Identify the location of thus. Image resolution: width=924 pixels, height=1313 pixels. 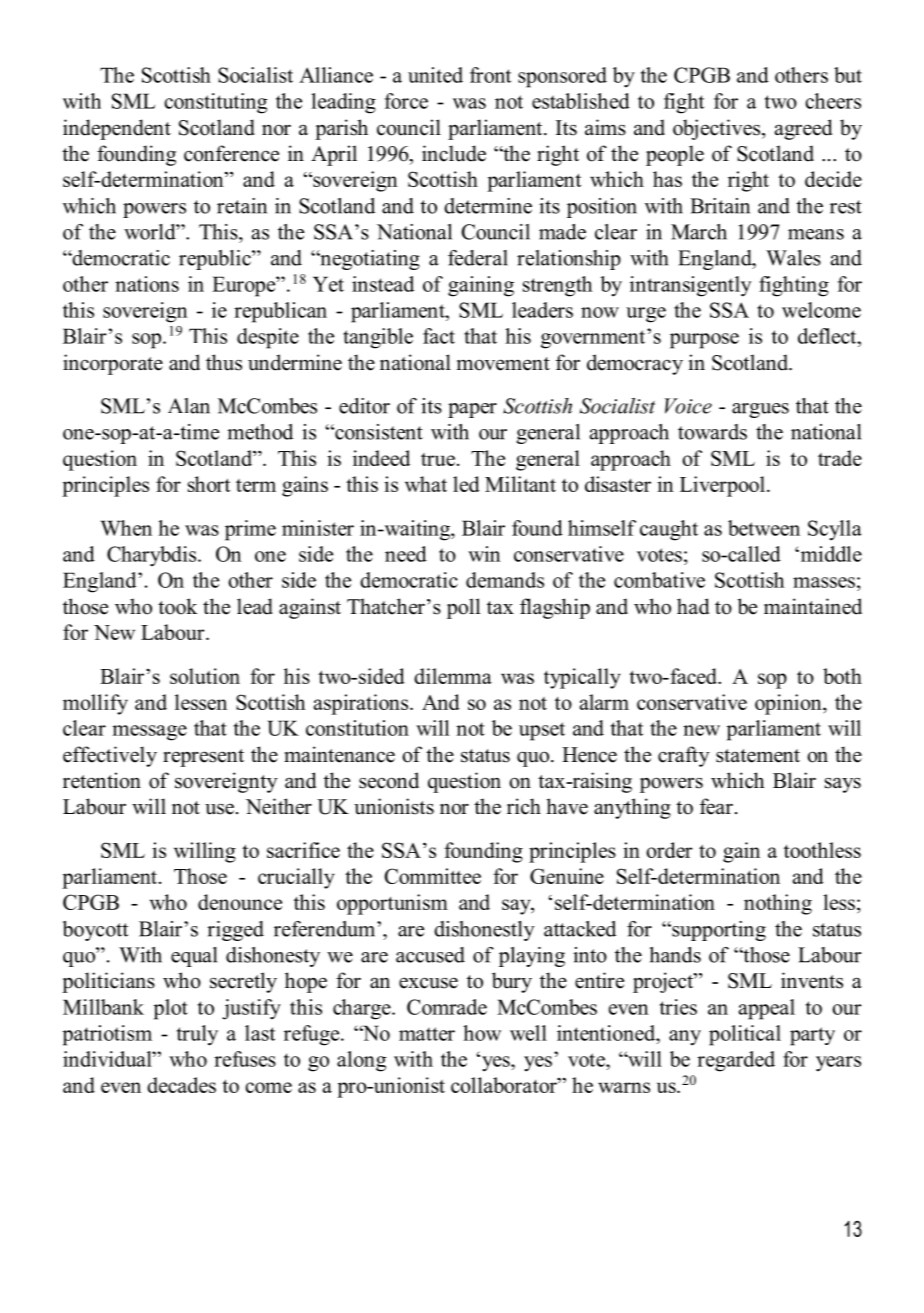
(224, 362).
